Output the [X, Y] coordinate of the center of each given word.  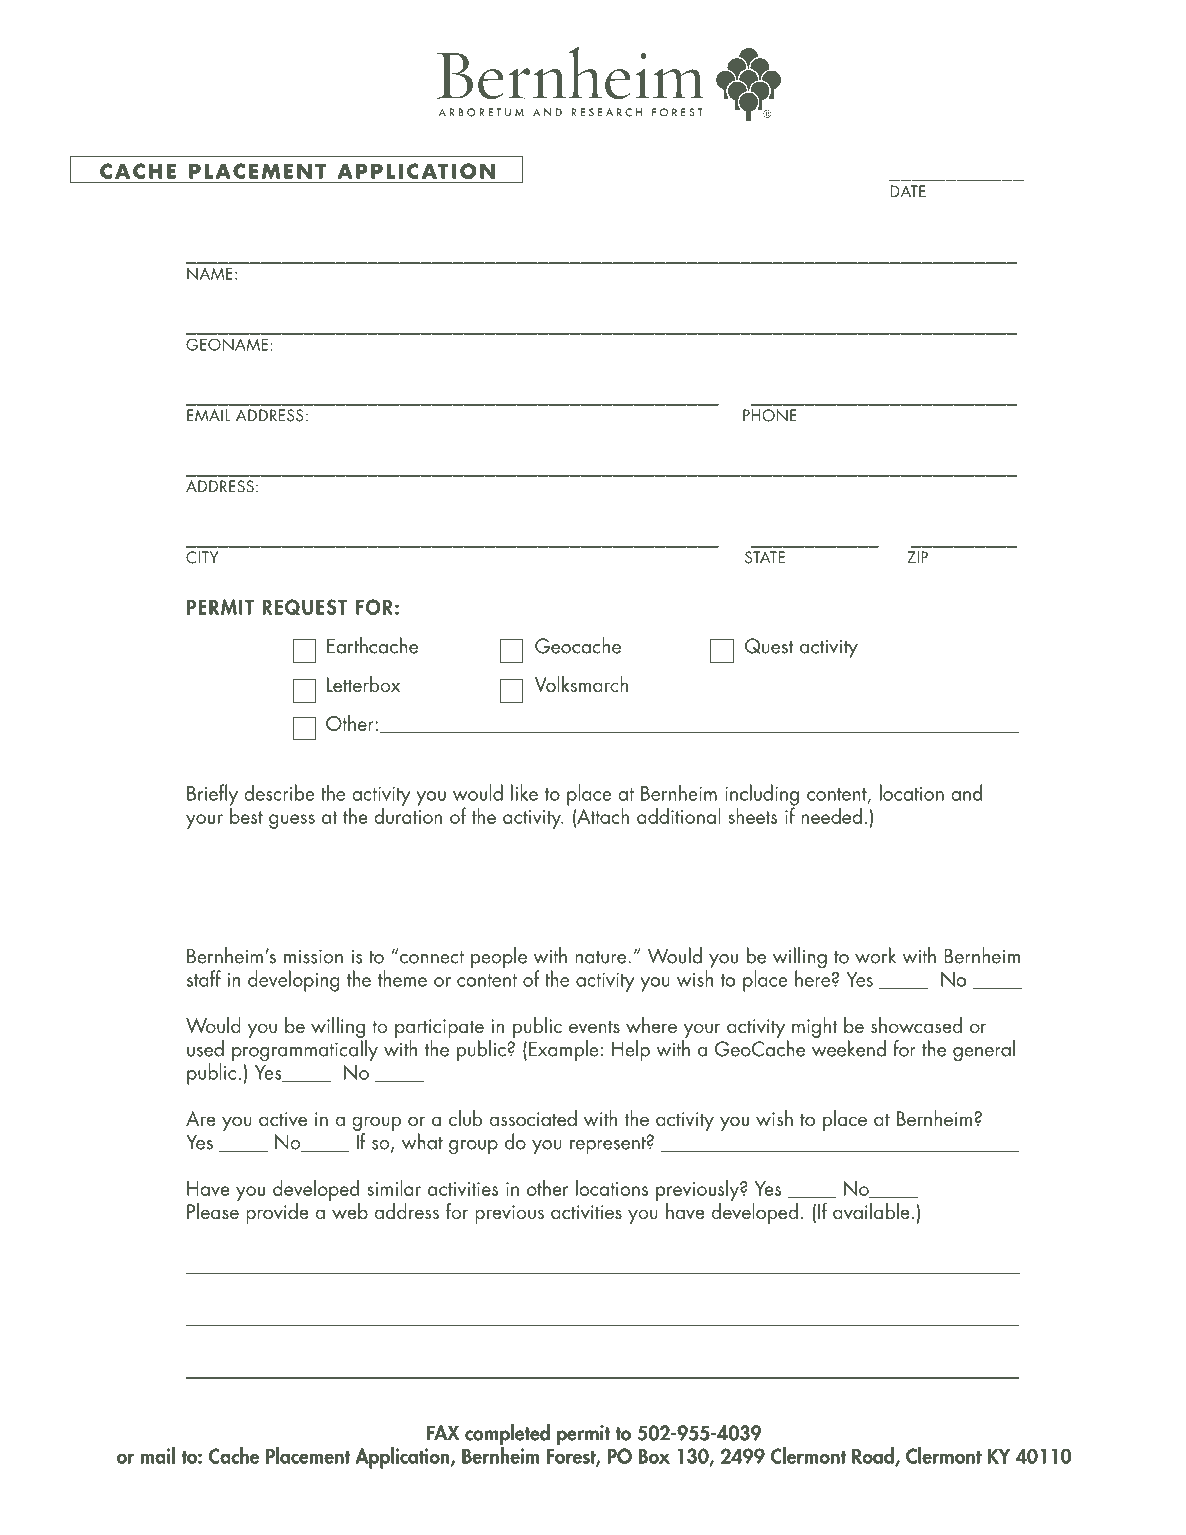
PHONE [770, 415]
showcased [916, 1025]
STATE [765, 557]
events [594, 1026]
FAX [443, 1433]
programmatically [305, 1051]
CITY [202, 557]
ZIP [917, 557]
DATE [908, 191]
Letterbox [363, 684]
